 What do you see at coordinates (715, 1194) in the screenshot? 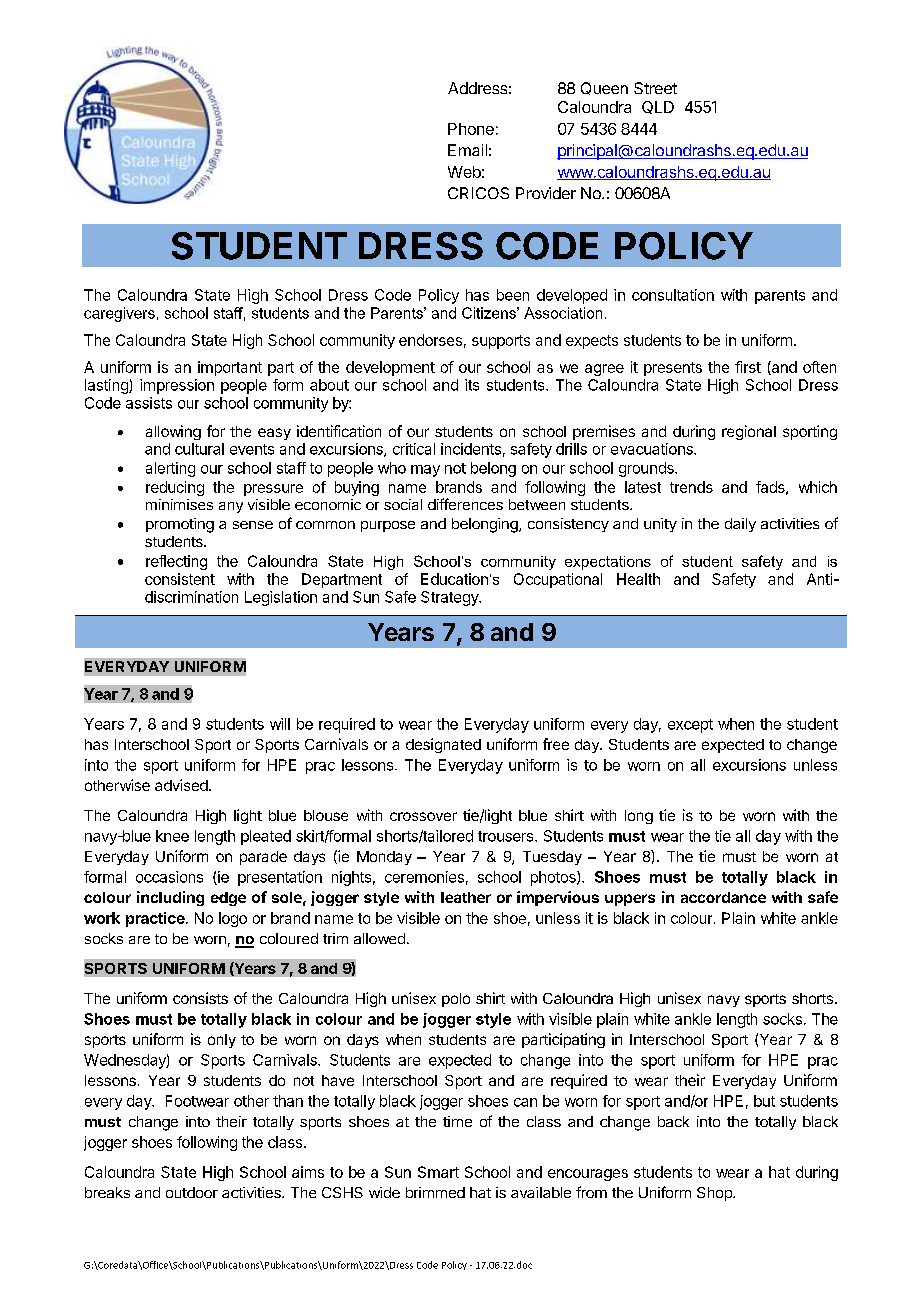
I see `Shop` at bounding box center [715, 1194].
